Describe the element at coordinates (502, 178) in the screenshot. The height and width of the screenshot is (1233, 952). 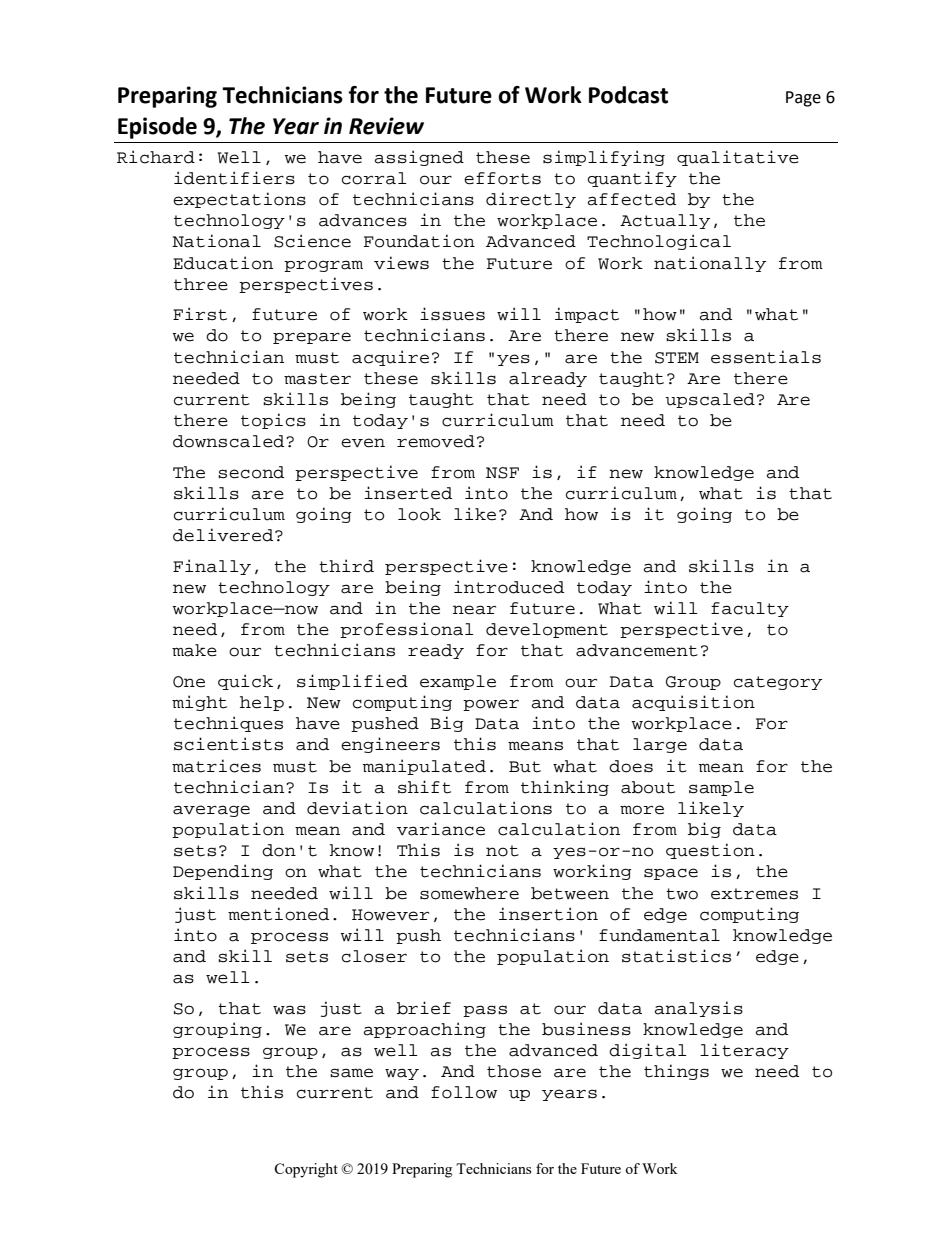
I see `efforts` at that location.
